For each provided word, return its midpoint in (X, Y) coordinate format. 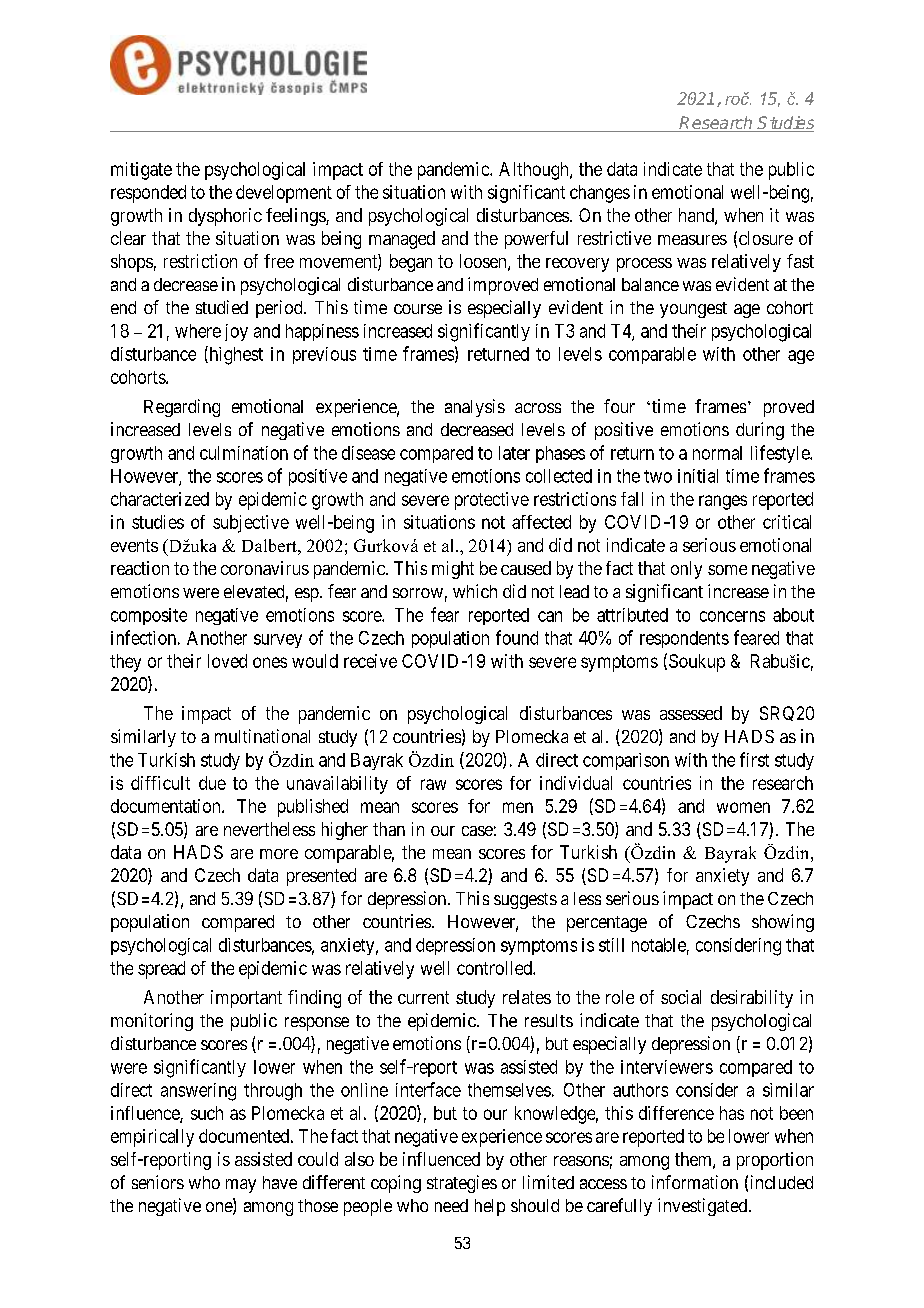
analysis (475, 408)
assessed (691, 713)
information (695, 1182)
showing (783, 923)
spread (161, 970)
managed (402, 240)
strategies (462, 1184)
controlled (495, 968)
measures (692, 240)
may (241, 1186)
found (517, 637)
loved (227, 661)
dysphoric (225, 217)
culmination (244, 453)
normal (717, 453)
